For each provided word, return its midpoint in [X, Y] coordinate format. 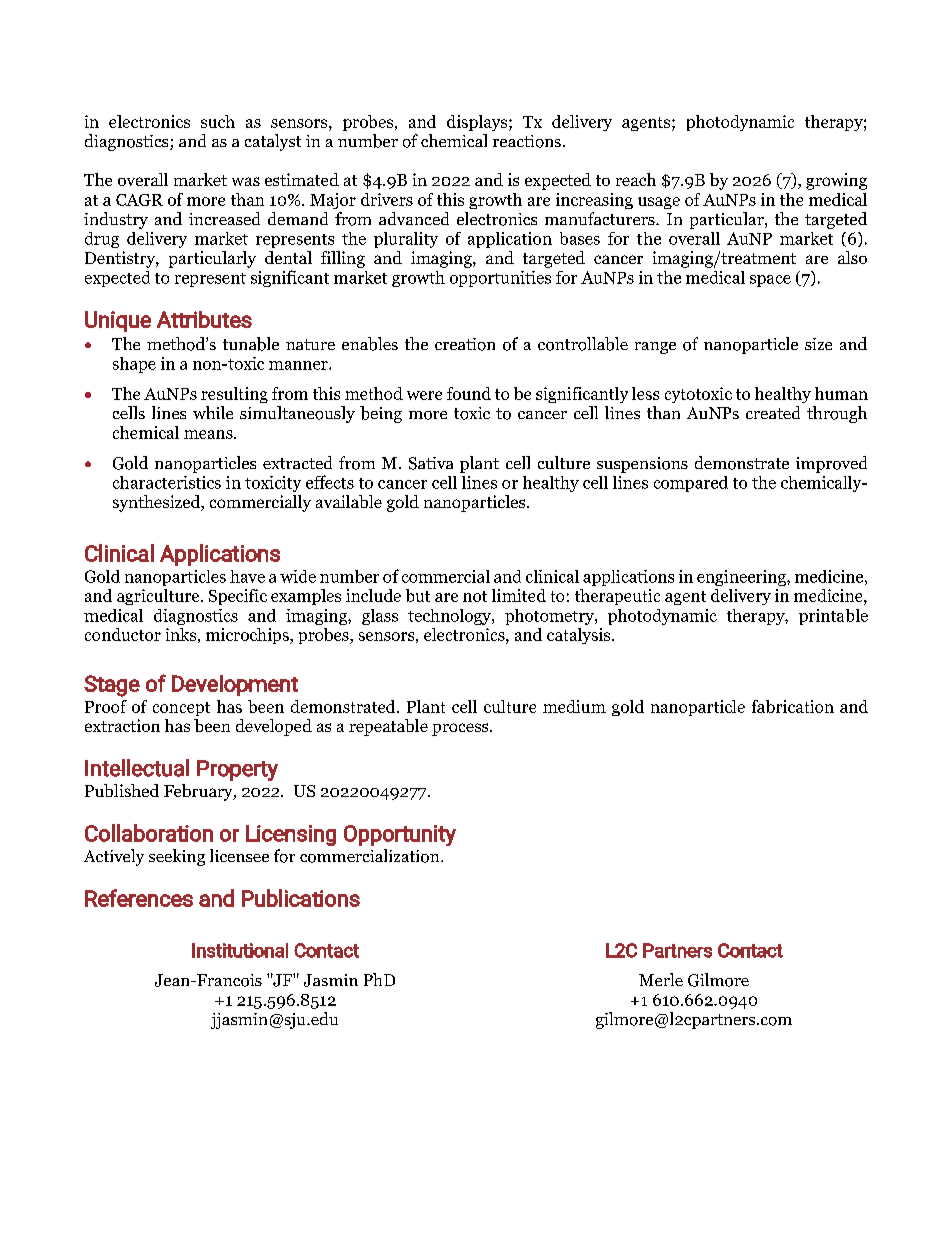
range [655, 348]
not [475, 596]
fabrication [793, 706]
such [218, 121]
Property [237, 770]
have [247, 576]
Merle [661, 979]
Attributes [204, 319]
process [461, 729]
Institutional [240, 950]
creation [465, 344]
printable [833, 617]
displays [478, 123]
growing [836, 181]
